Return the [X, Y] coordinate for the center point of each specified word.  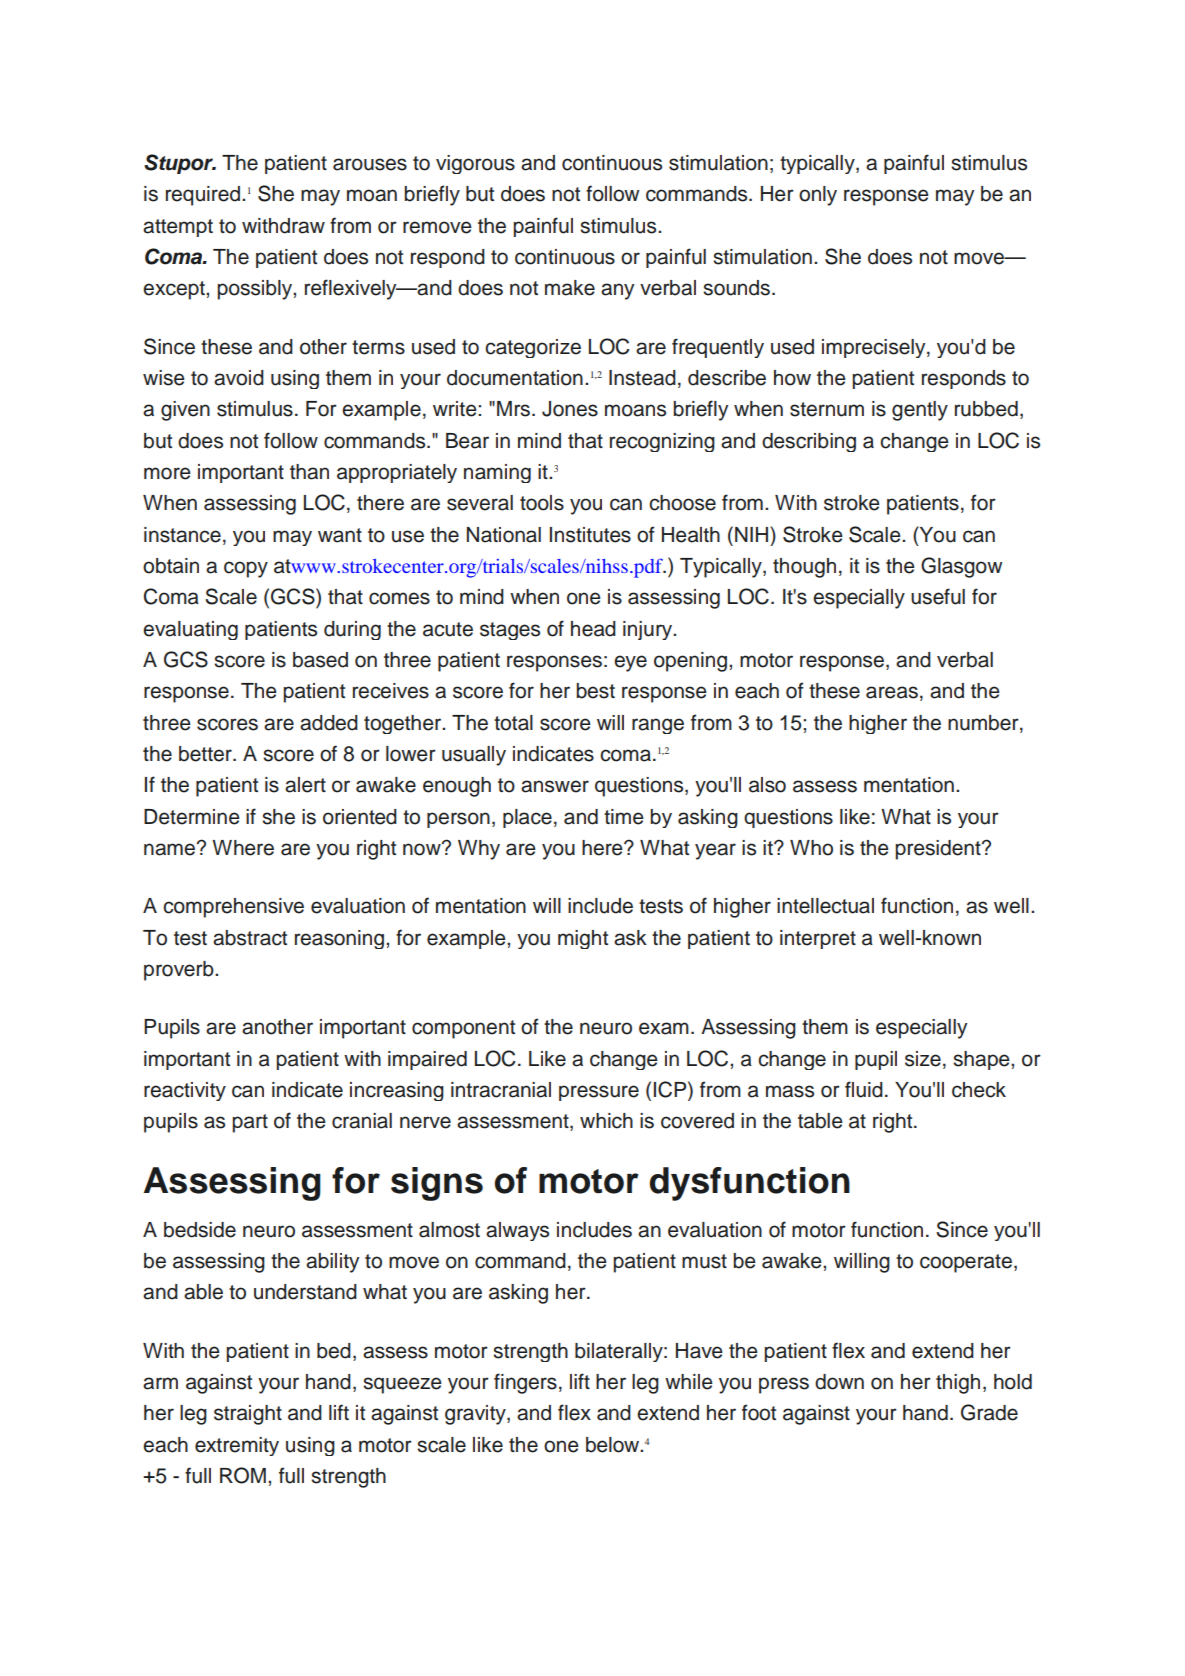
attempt [178, 228]
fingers [525, 1383]
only [818, 196]
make [570, 288]
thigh [958, 1384]
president [939, 850]
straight [248, 1415]
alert [305, 785]
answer [555, 786]
